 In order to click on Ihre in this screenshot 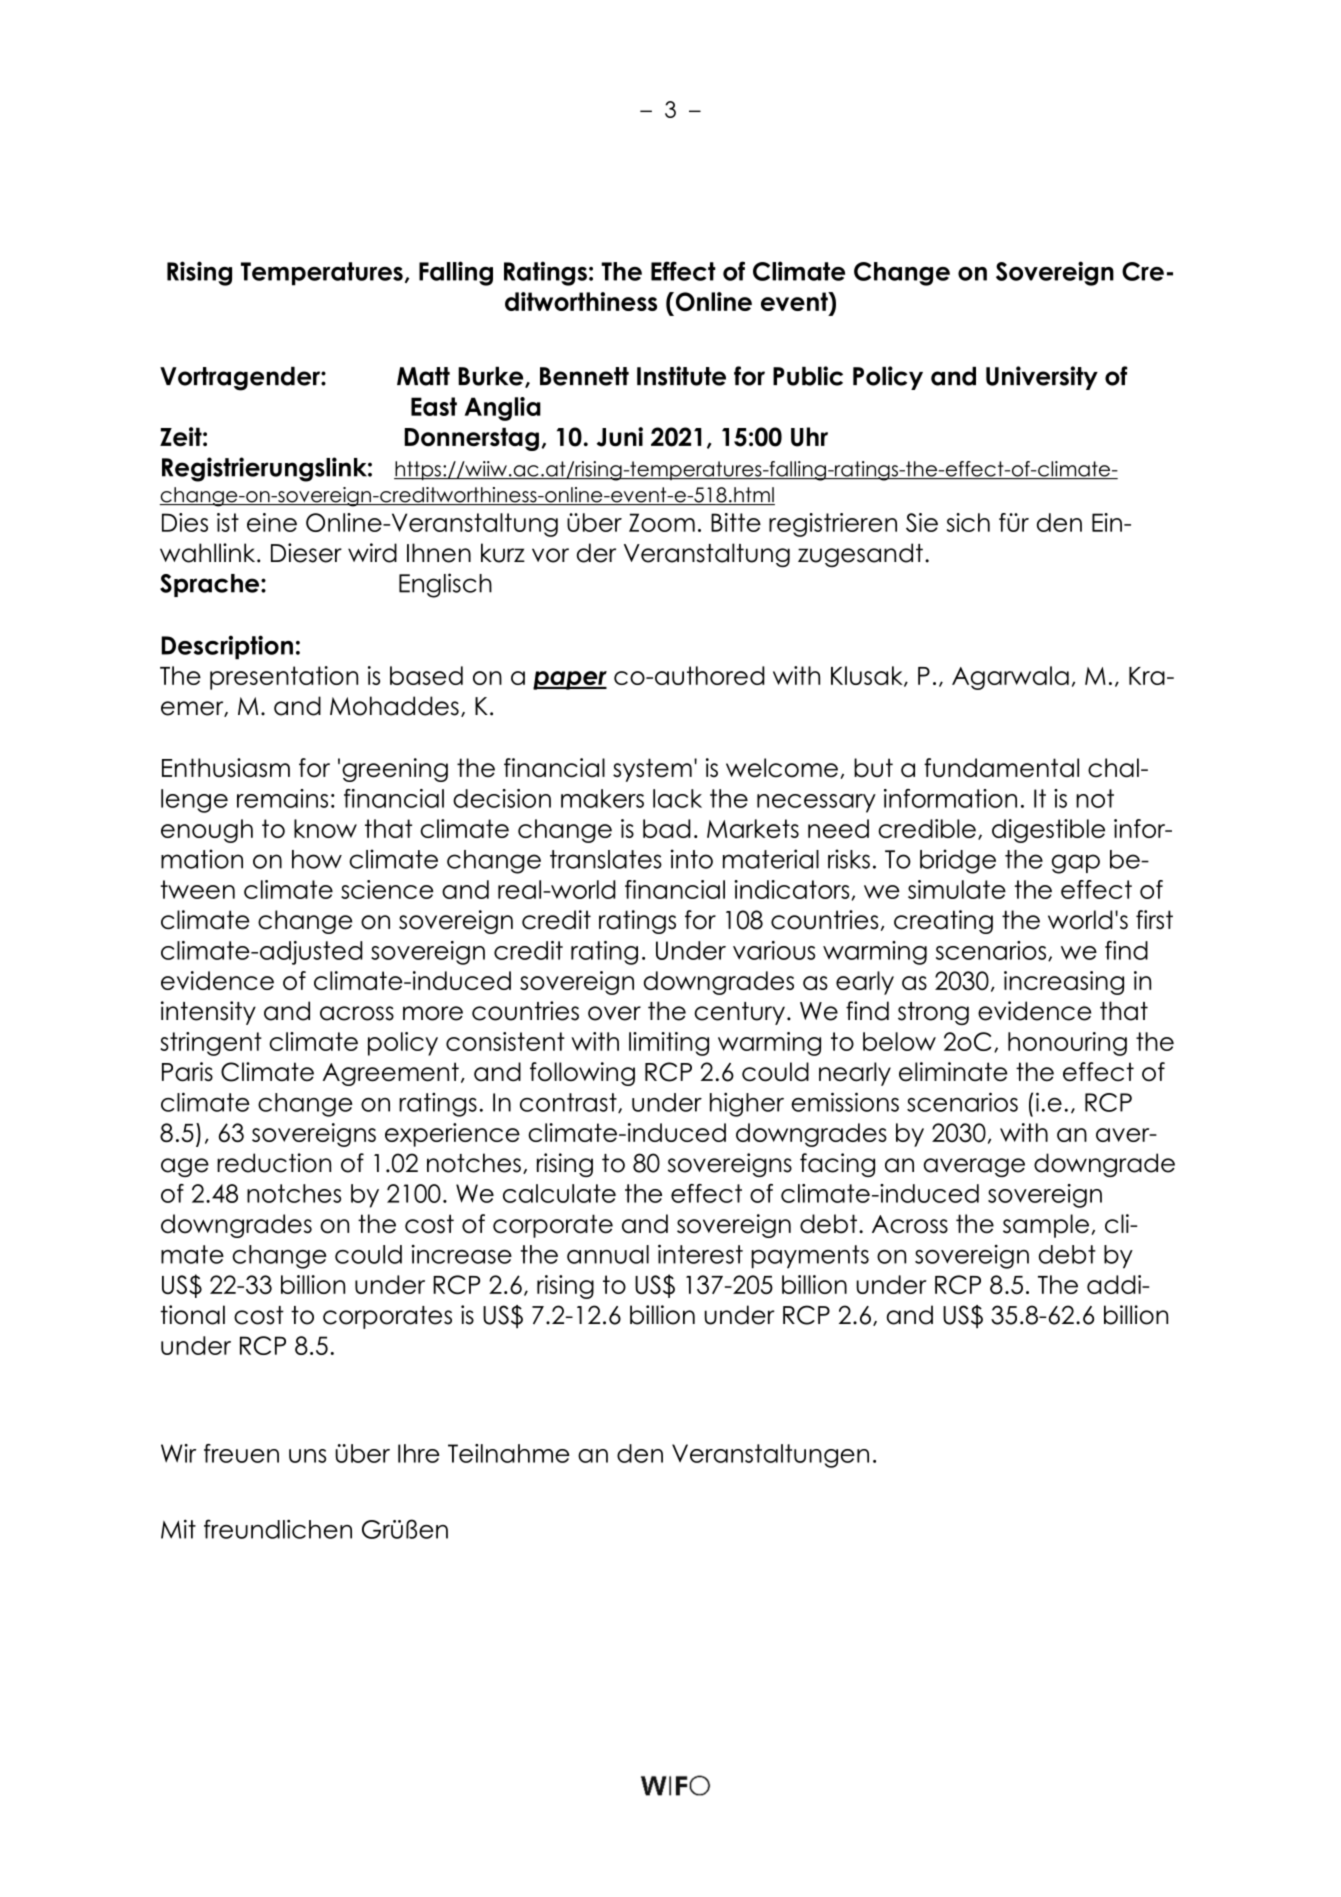, I will do `click(419, 1453)`.
